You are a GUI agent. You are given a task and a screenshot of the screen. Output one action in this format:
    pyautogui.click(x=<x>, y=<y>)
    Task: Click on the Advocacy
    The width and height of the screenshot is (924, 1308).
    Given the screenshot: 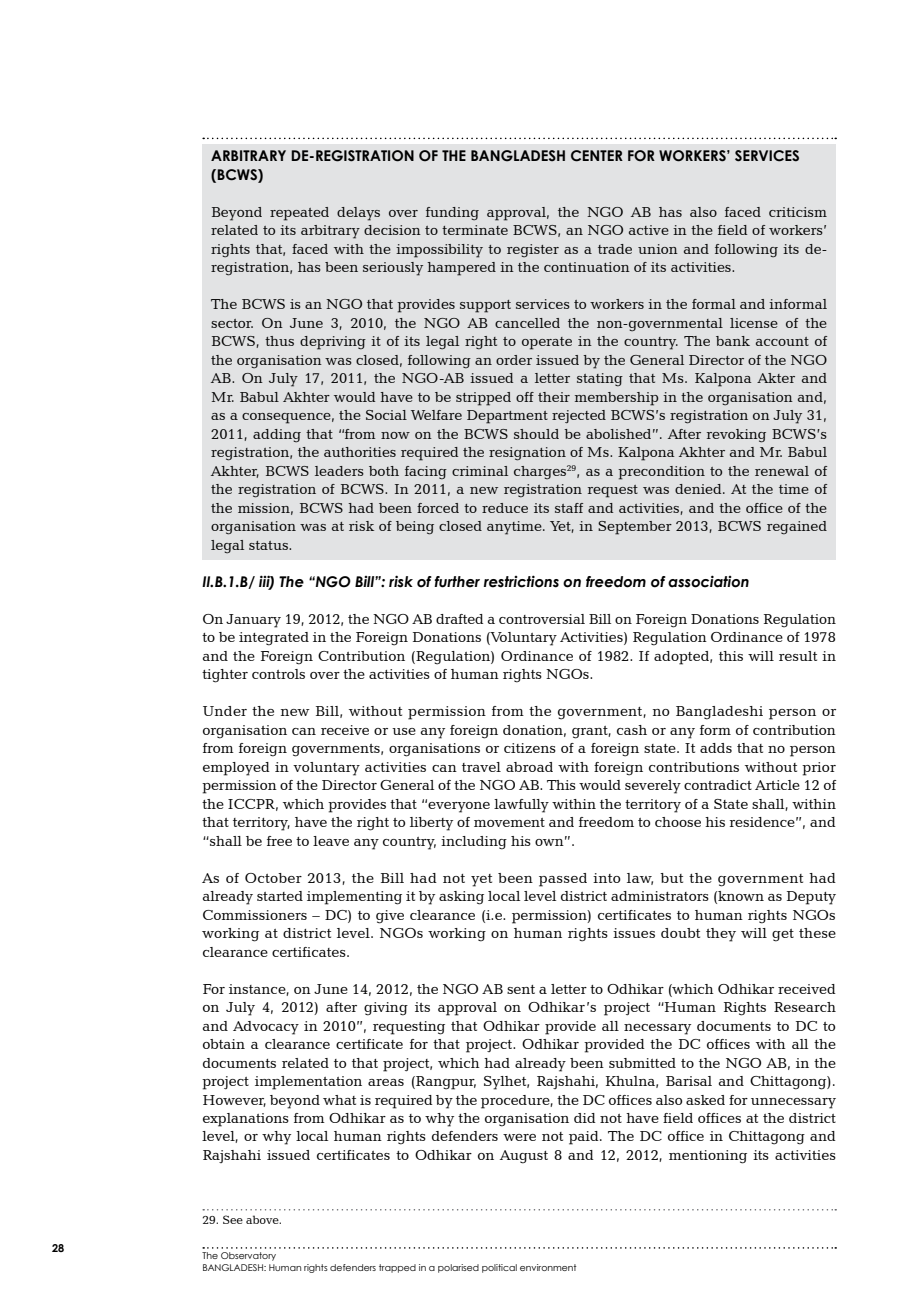 What is the action you would take?
    pyautogui.click(x=266, y=1028)
